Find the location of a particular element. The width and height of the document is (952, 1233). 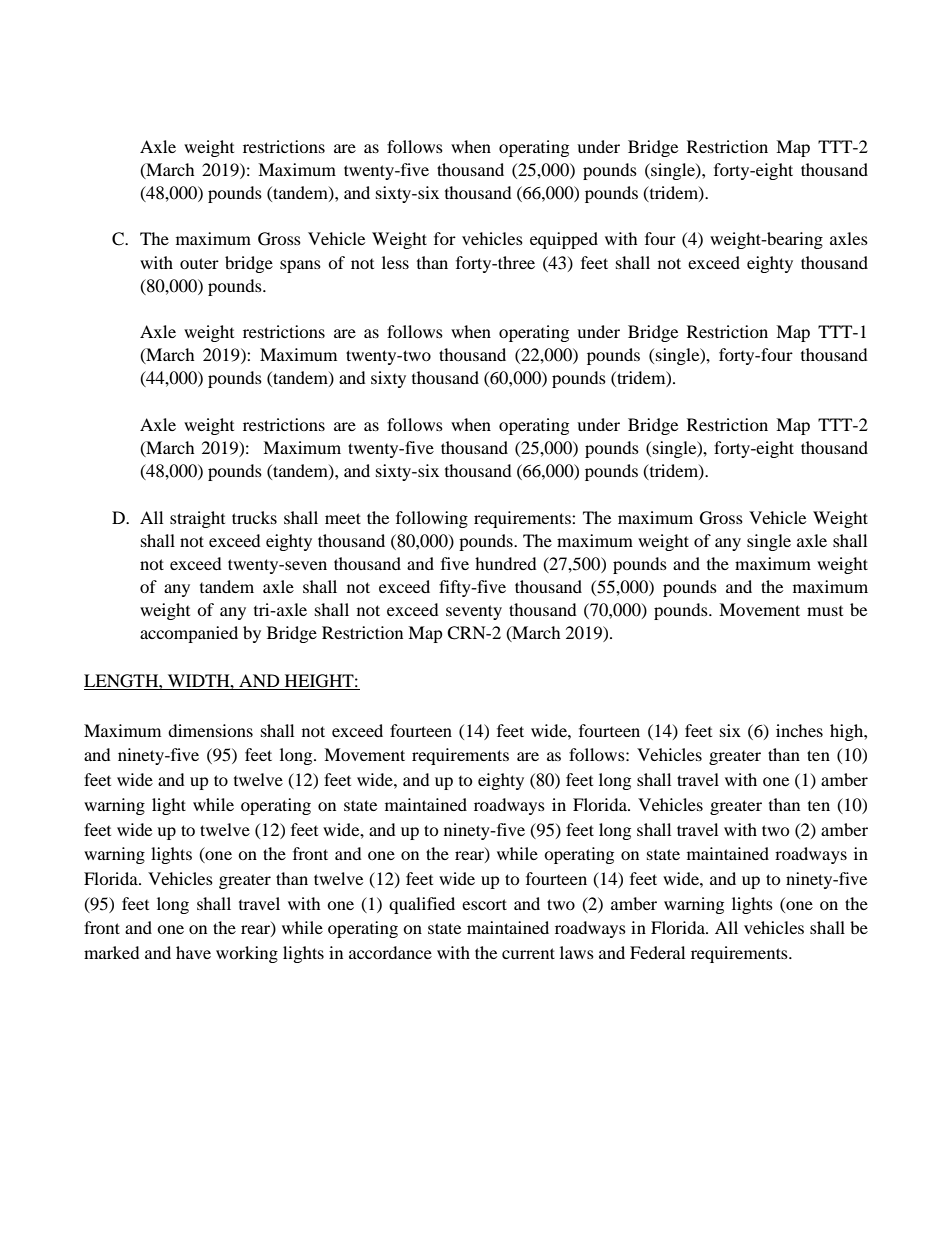

Federal is located at coordinates (657, 952).
